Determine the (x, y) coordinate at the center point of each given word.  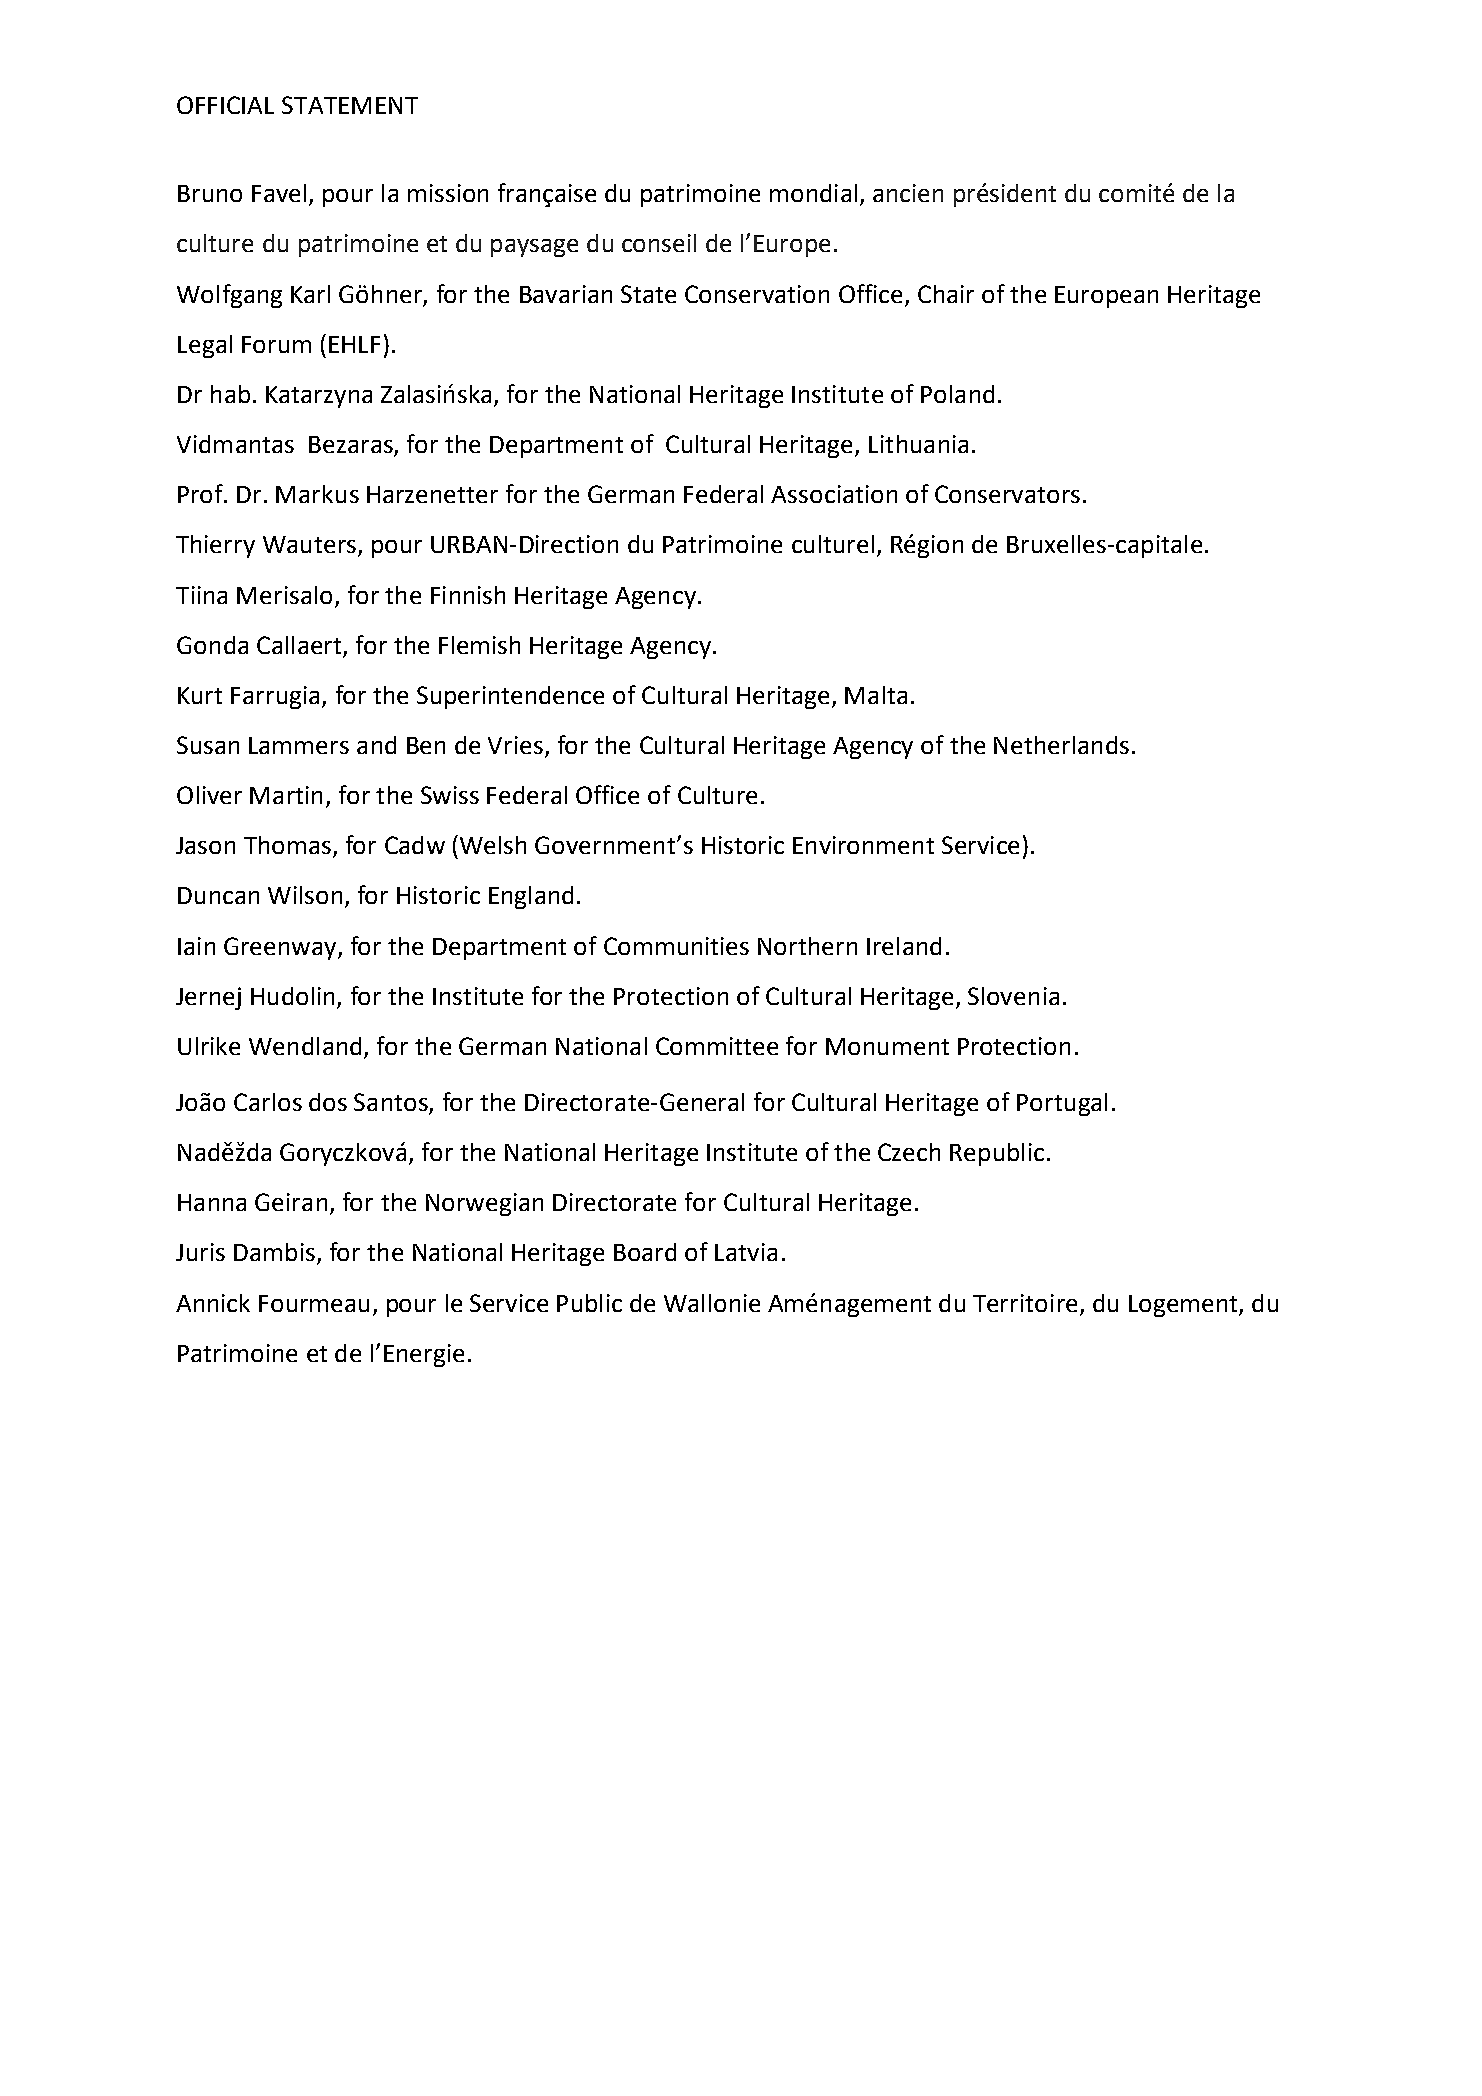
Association (834, 494)
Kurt (200, 695)
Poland (957, 394)
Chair (946, 294)
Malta (876, 695)
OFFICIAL (225, 105)
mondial (813, 193)
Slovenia (1013, 996)
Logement (1184, 1306)
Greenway (281, 948)
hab (230, 394)
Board (645, 1252)
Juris (200, 1252)
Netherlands (1061, 745)
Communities (676, 946)
